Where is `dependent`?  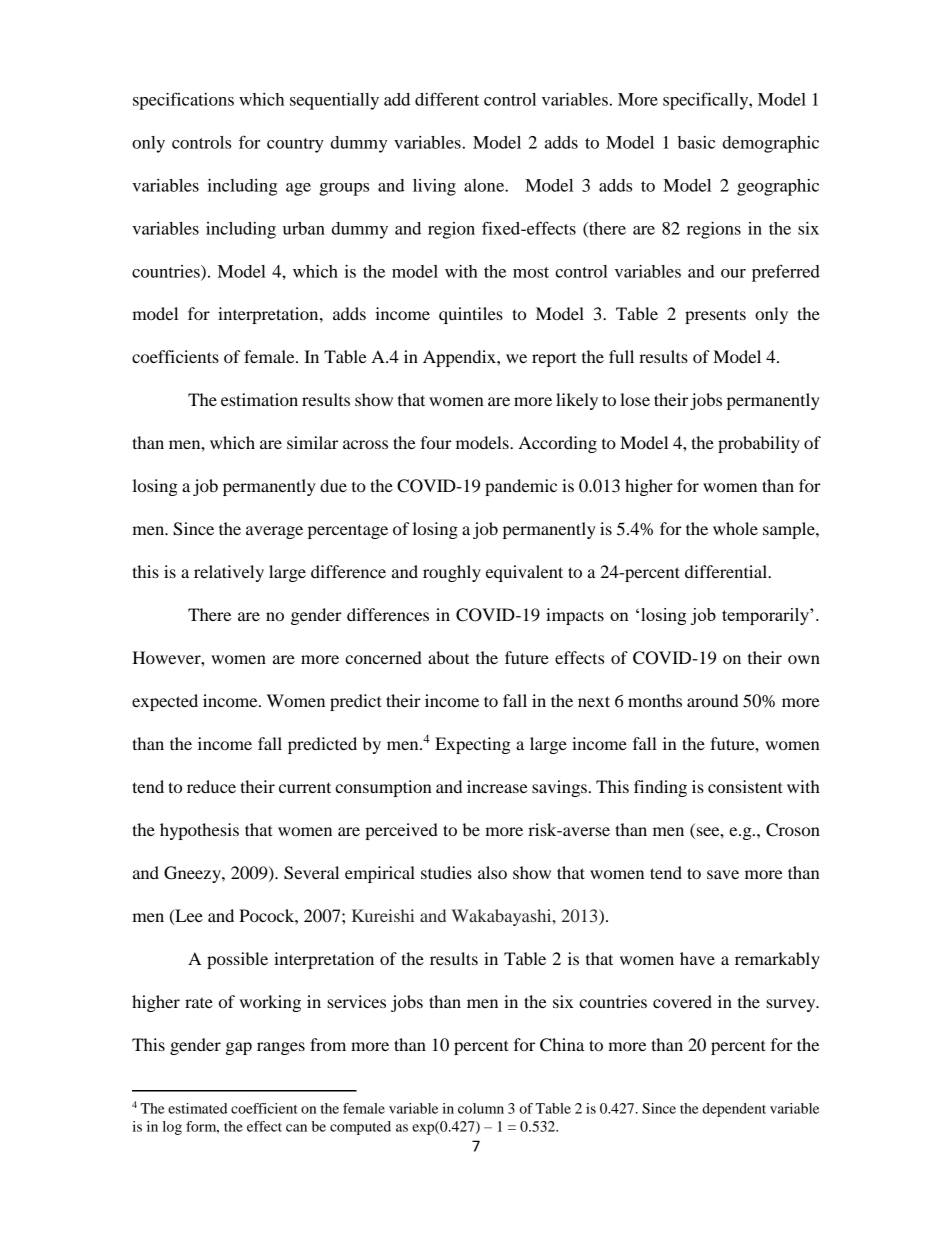
dependent is located at coordinates (734, 1110).
